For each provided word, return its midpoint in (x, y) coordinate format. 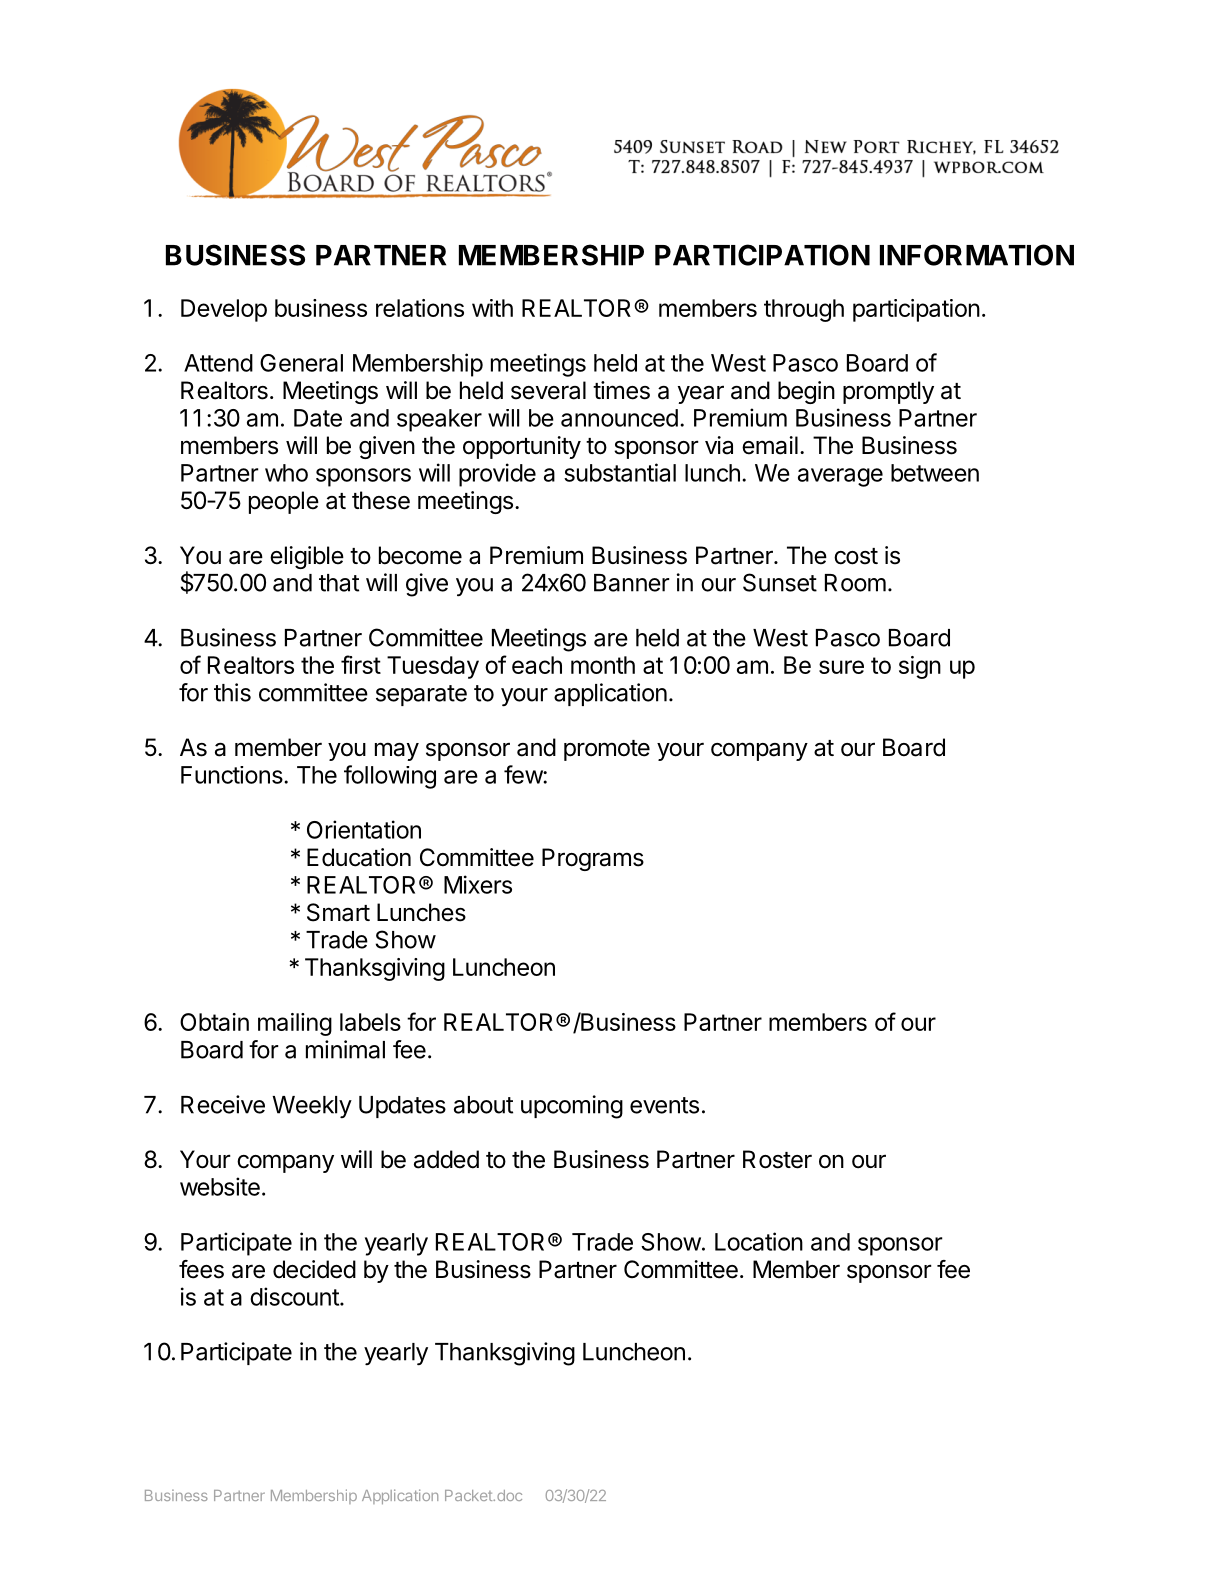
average (840, 477)
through (804, 310)
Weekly (312, 1107)
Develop (224, 310)
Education (359, 857)
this (232, 692)
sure (841, 667)
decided (314, 1269)
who (286, 473)
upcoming (572, 1107)
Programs (593, 859)
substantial (620, 472)
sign (920, 667)
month (603, 665)
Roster (777, 1159)
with (492, 308)
